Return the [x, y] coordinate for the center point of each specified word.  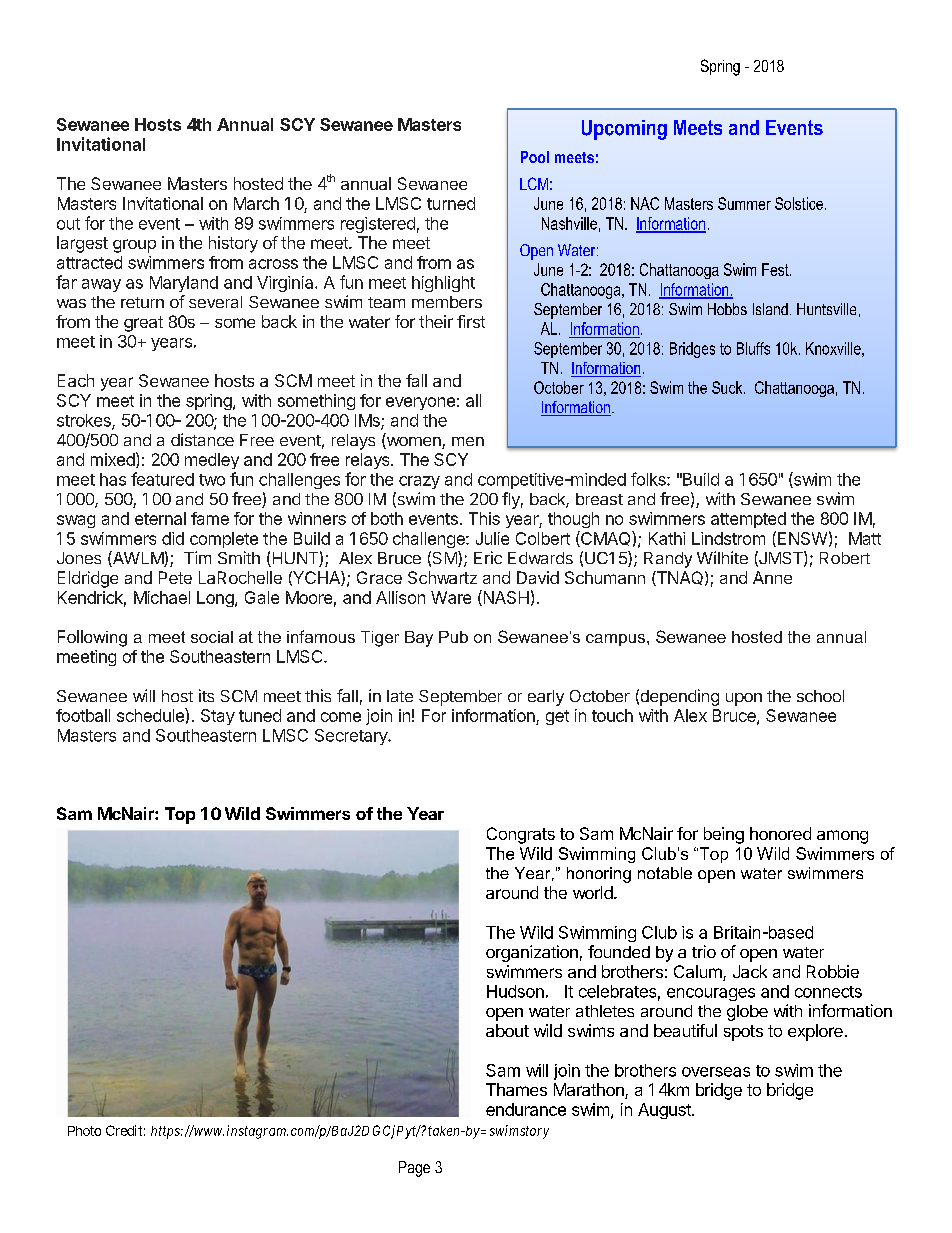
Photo [84, 1131]
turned [451, 203]
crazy [419, 482]
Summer [744, 203]
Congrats [521, 835]
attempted [748, 520]
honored [780, 833]
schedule [151, 715]
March [256, 203]
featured [162, 479]
